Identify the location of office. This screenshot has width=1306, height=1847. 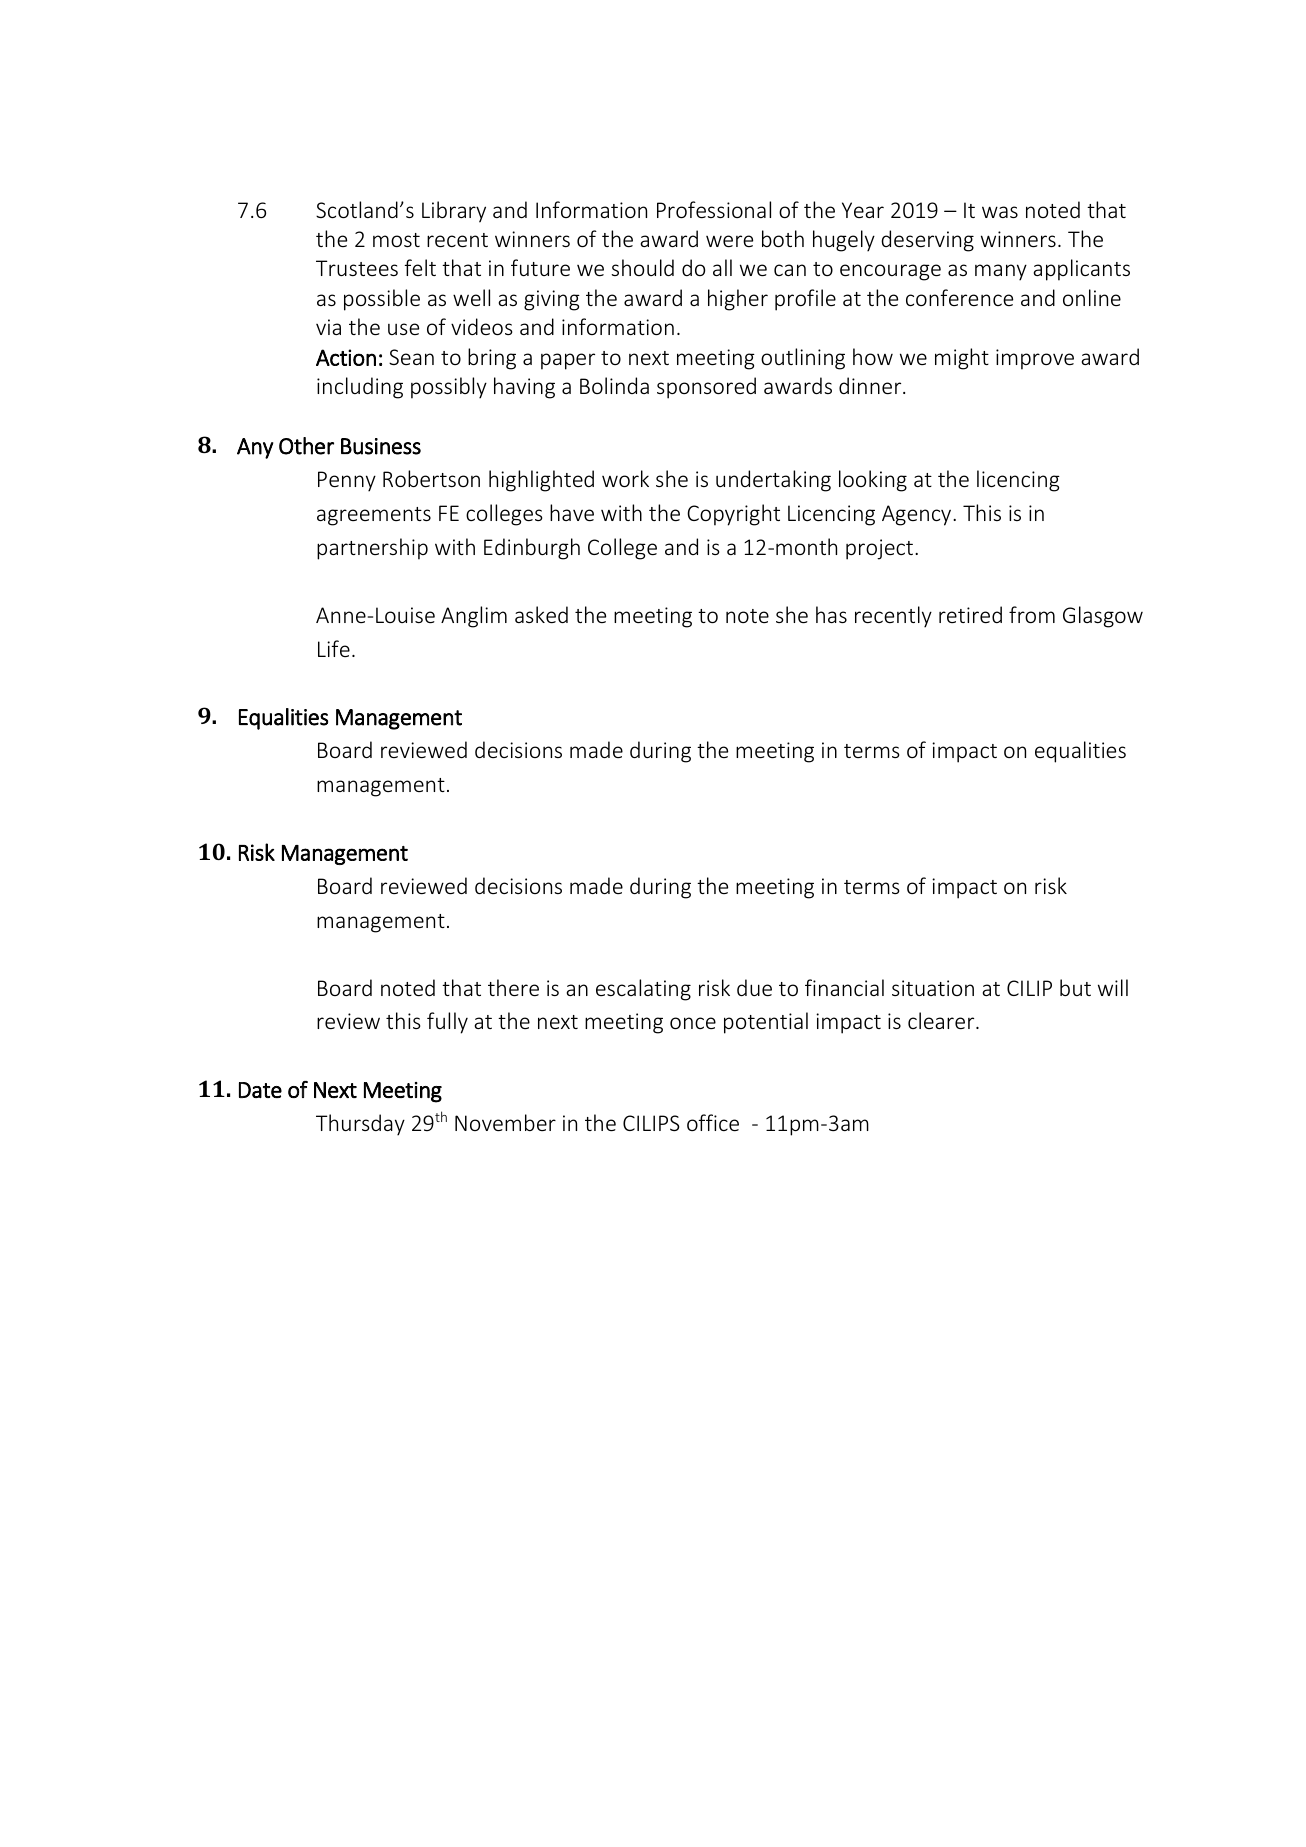
(713, 1122).
